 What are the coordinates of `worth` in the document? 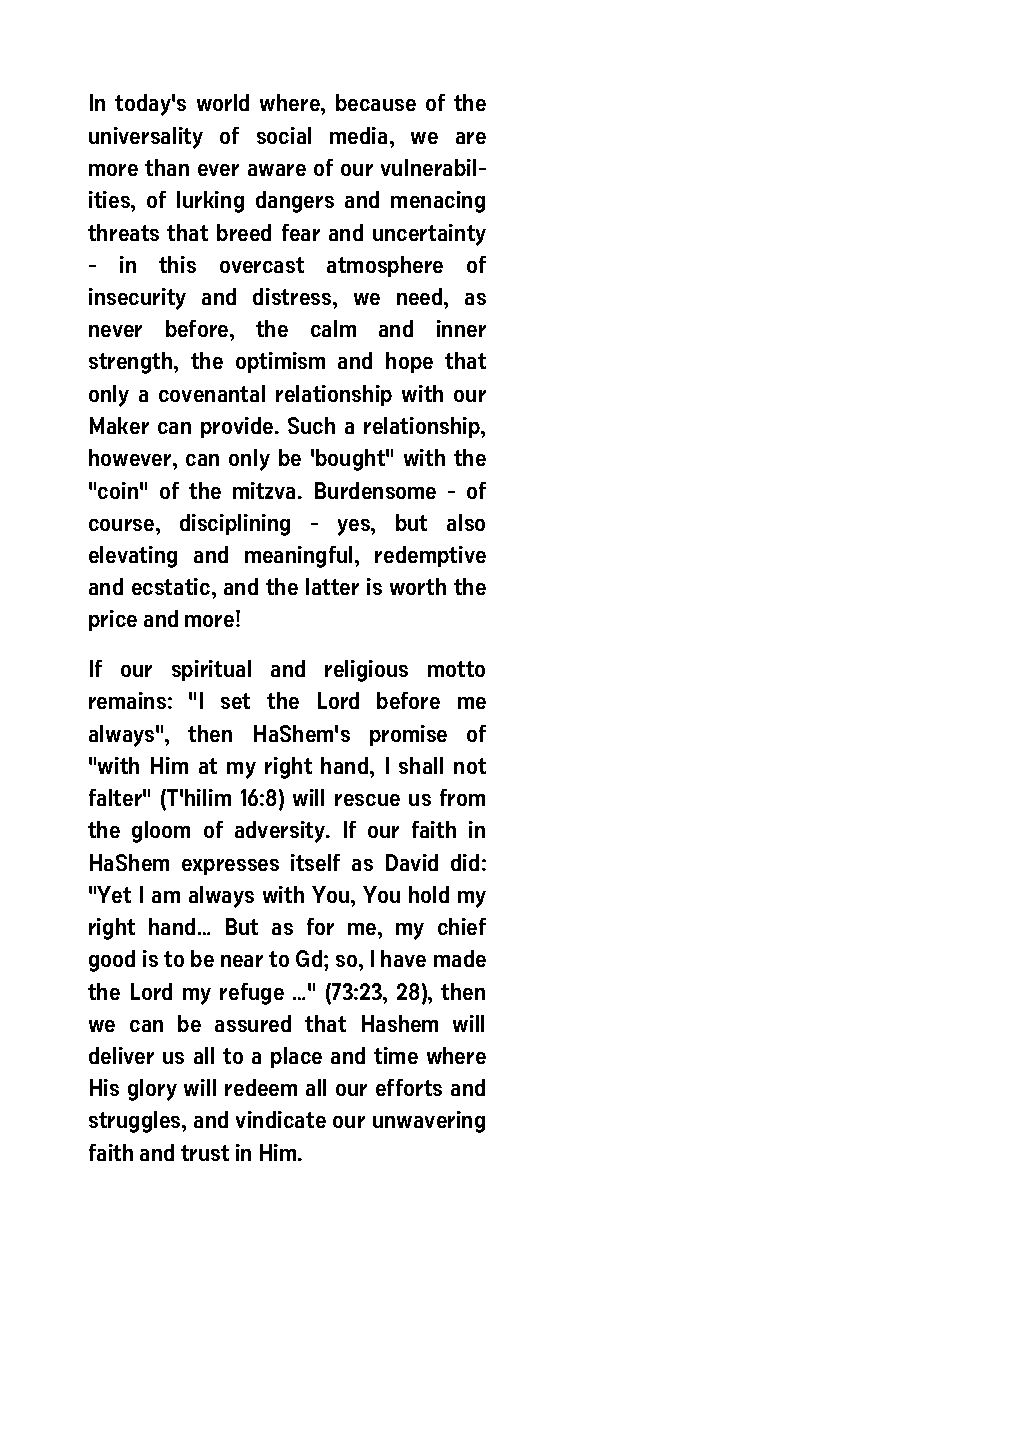 It's located at (418, 586).
